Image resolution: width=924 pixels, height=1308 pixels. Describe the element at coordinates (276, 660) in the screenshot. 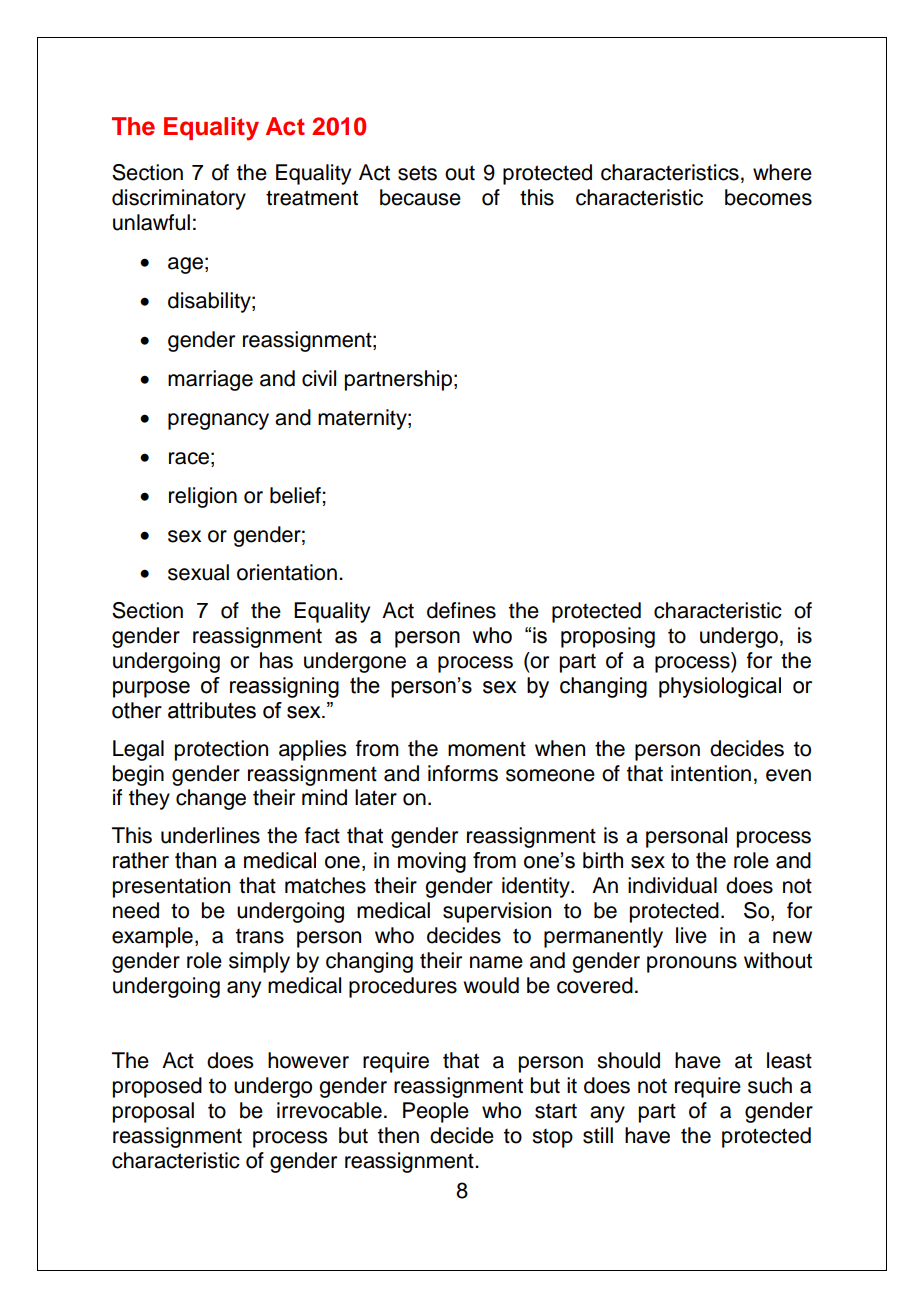

I see `has` at that location.
